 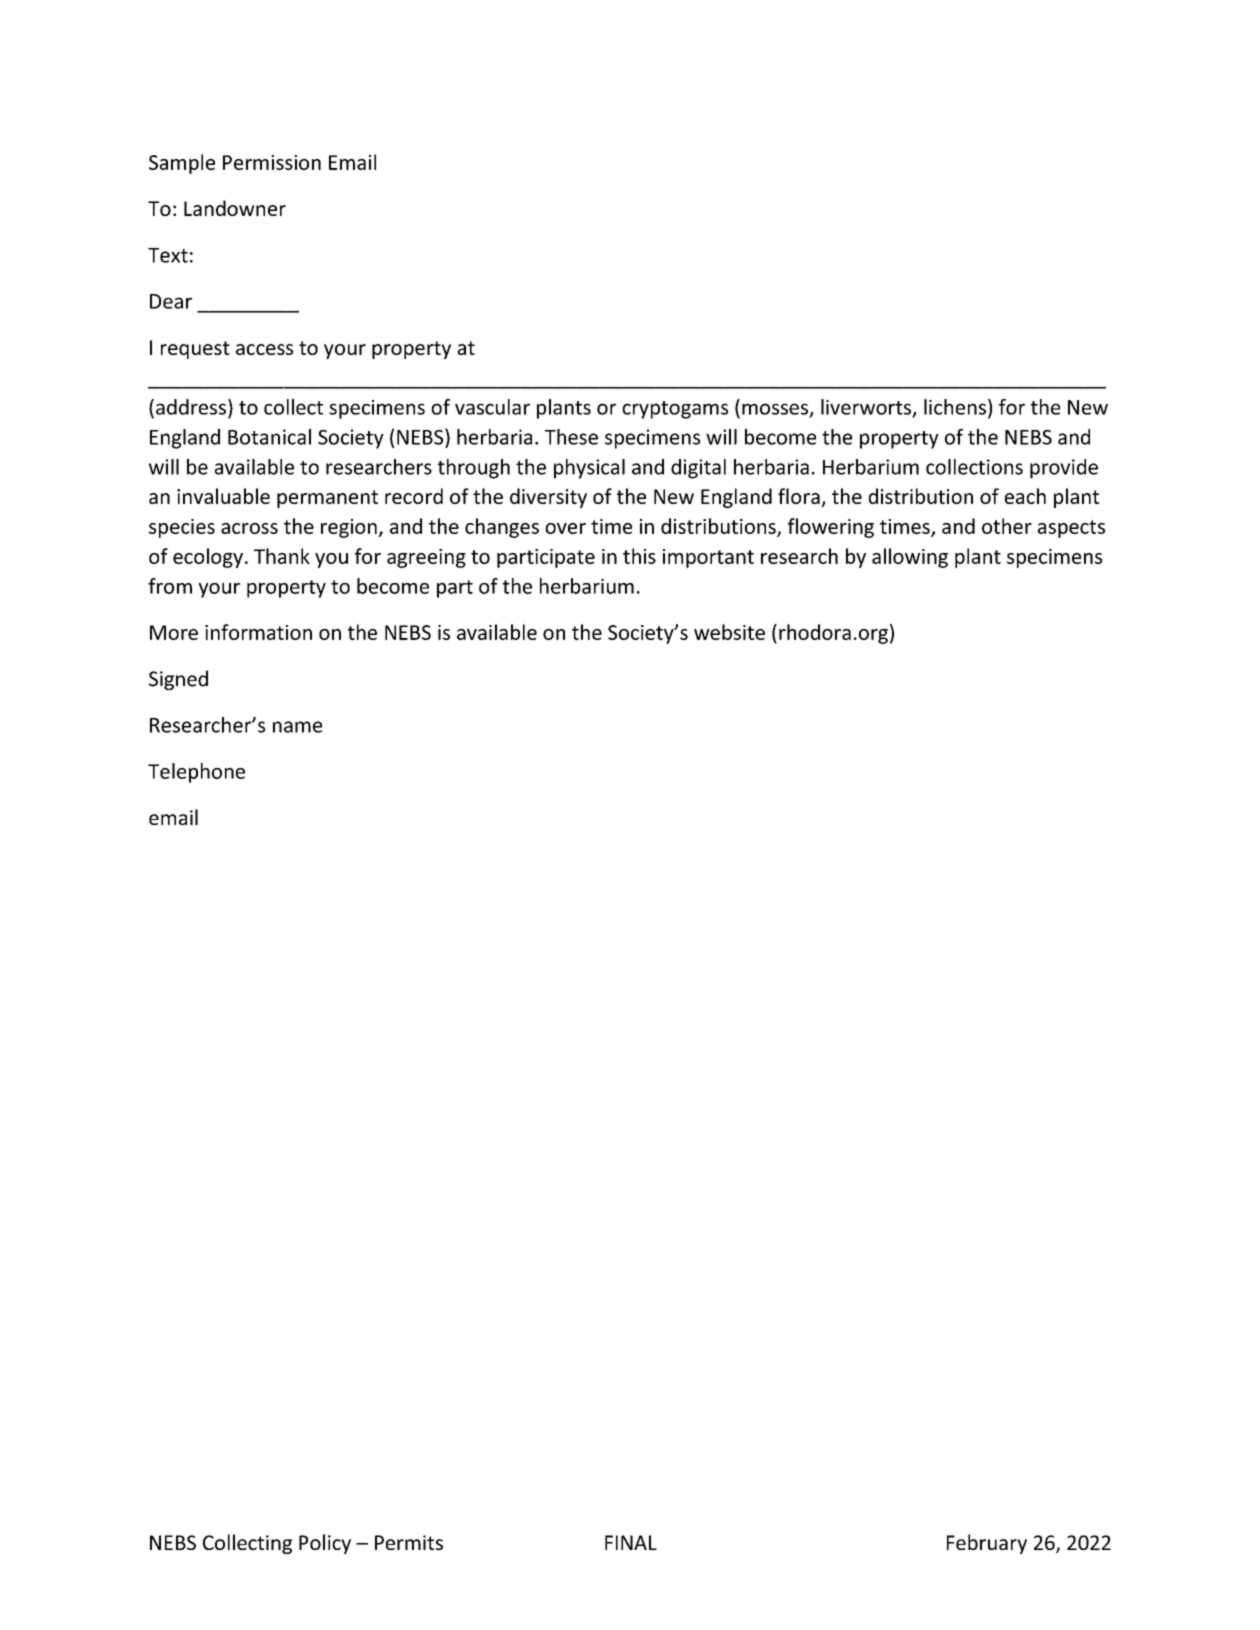 What do you see at coordinates (910, 558) in the image?
I see `allowing` at bounding box center [910, 558].
